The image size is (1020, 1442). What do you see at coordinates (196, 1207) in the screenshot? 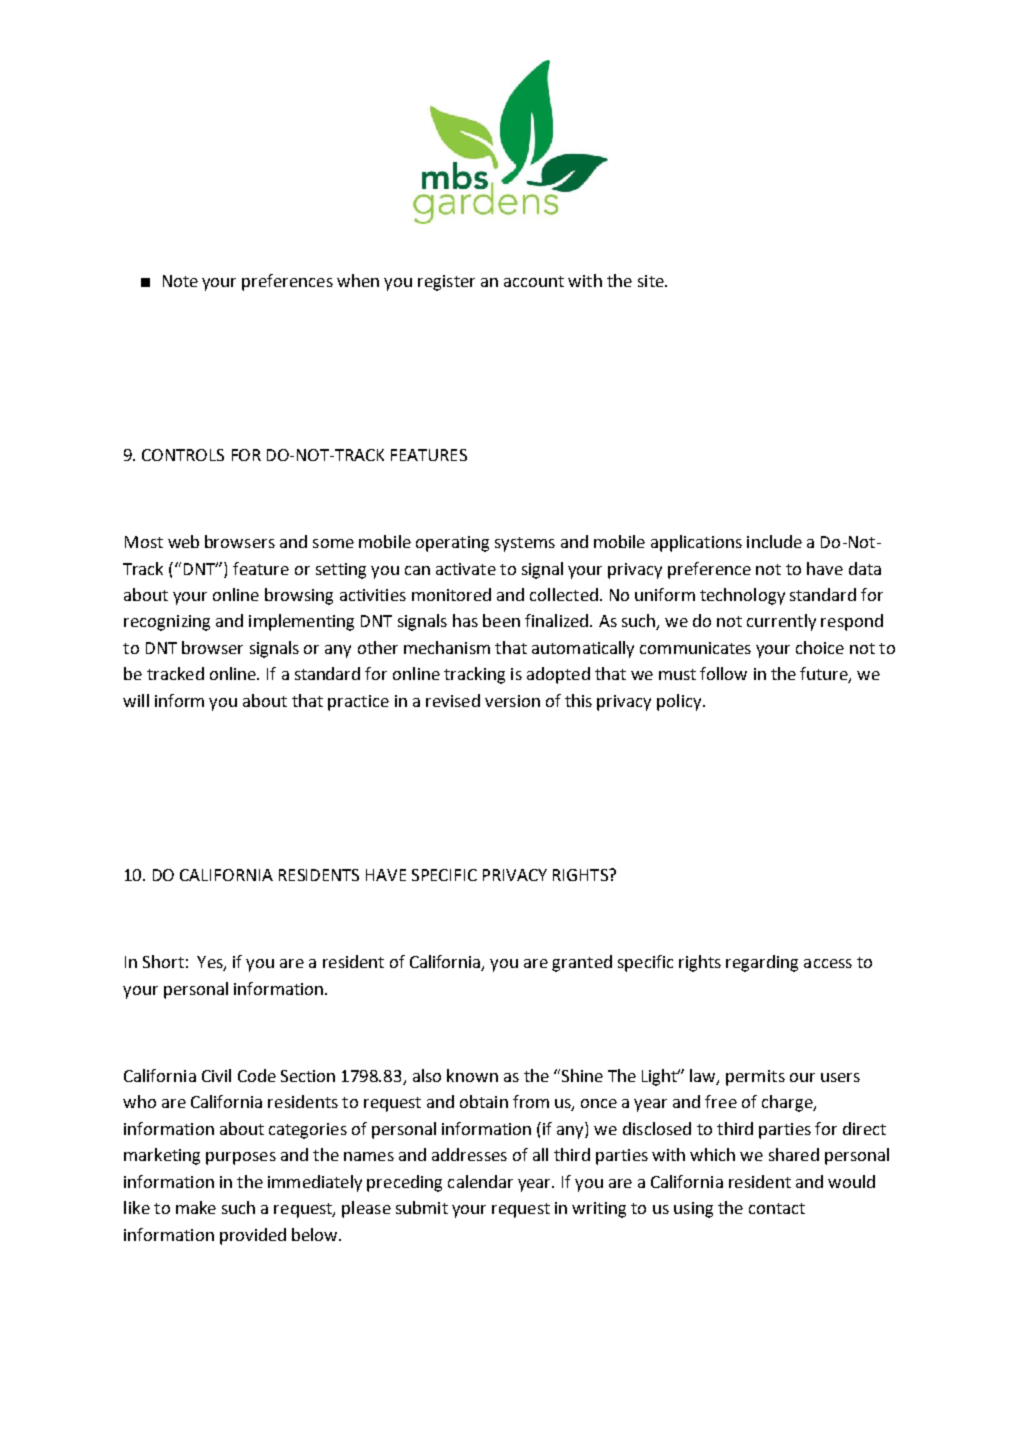
I see `make` at bounding box center [196, 1207].
